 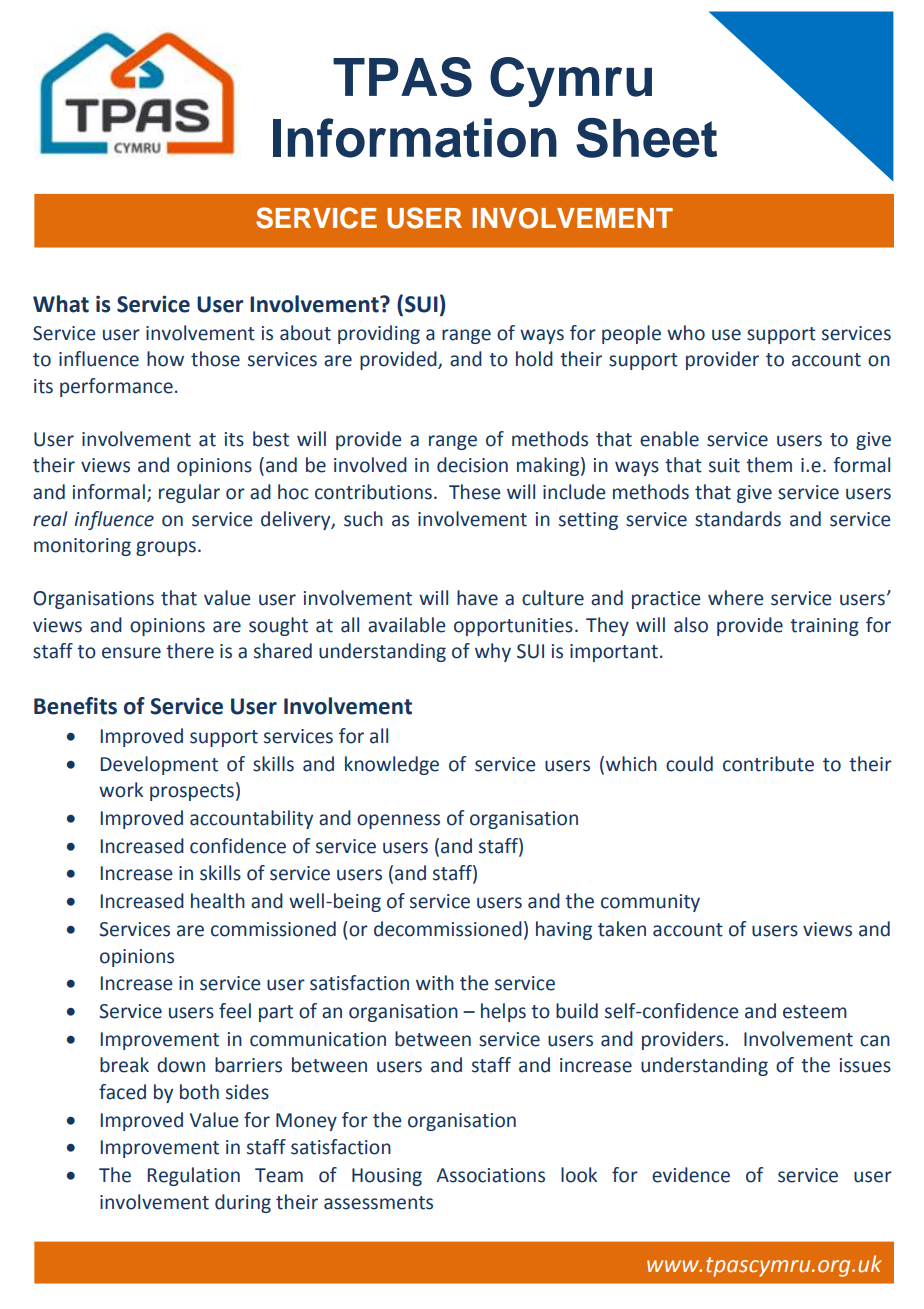 I want to click on Information, so click(x=415, y=138).
